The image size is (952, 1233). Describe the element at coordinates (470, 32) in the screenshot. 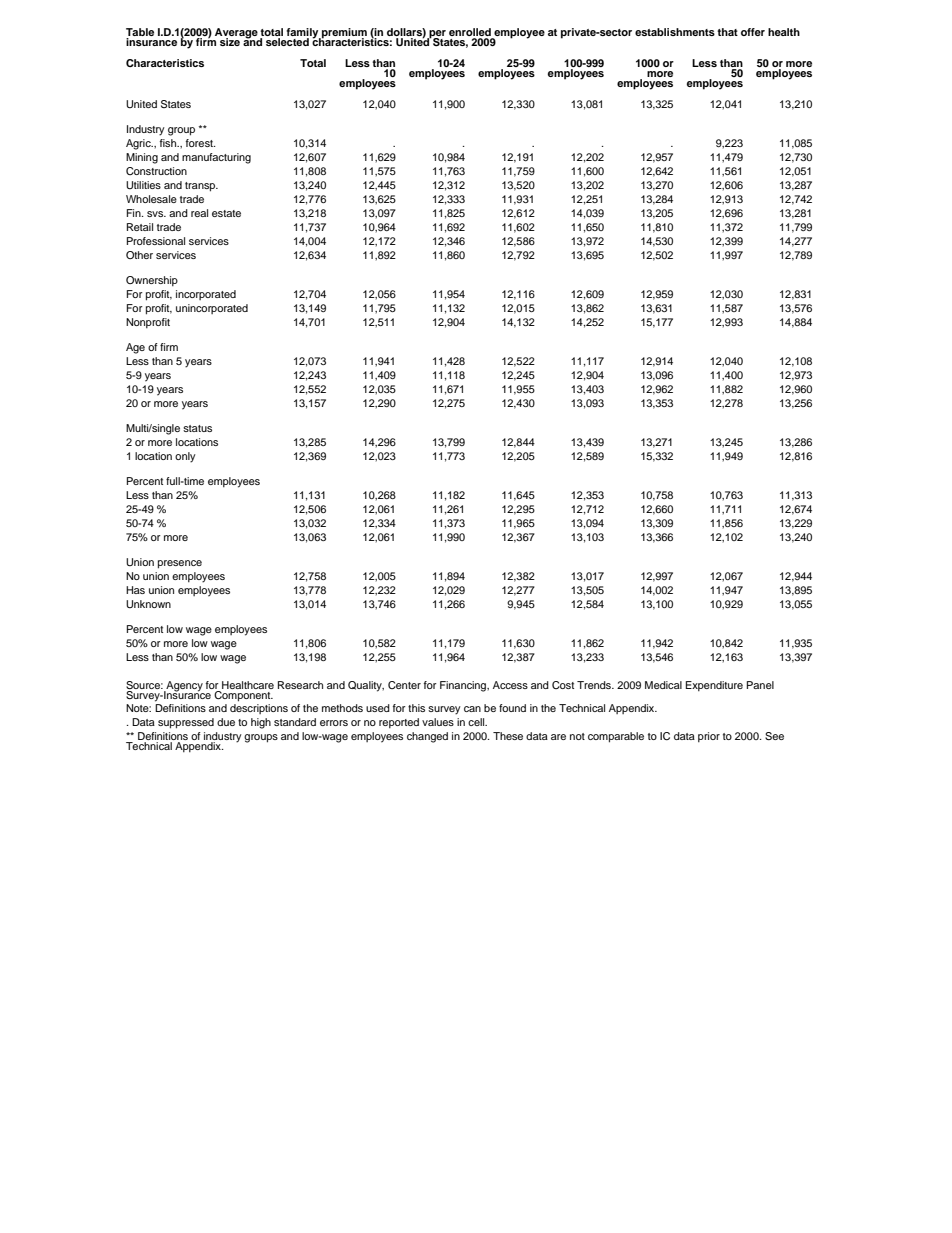

I see `enrolled` at that location.
